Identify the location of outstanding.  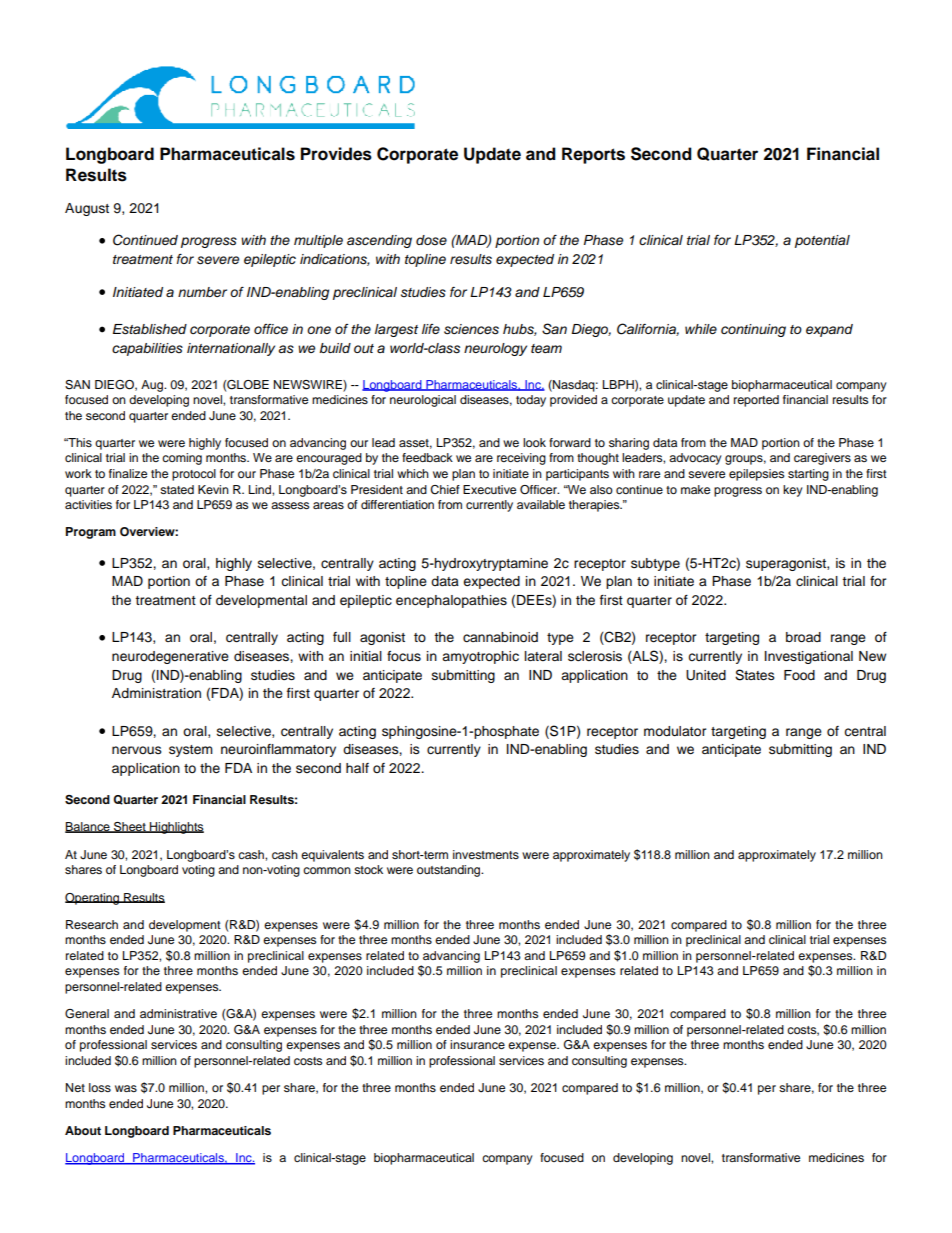
(450, 871).
